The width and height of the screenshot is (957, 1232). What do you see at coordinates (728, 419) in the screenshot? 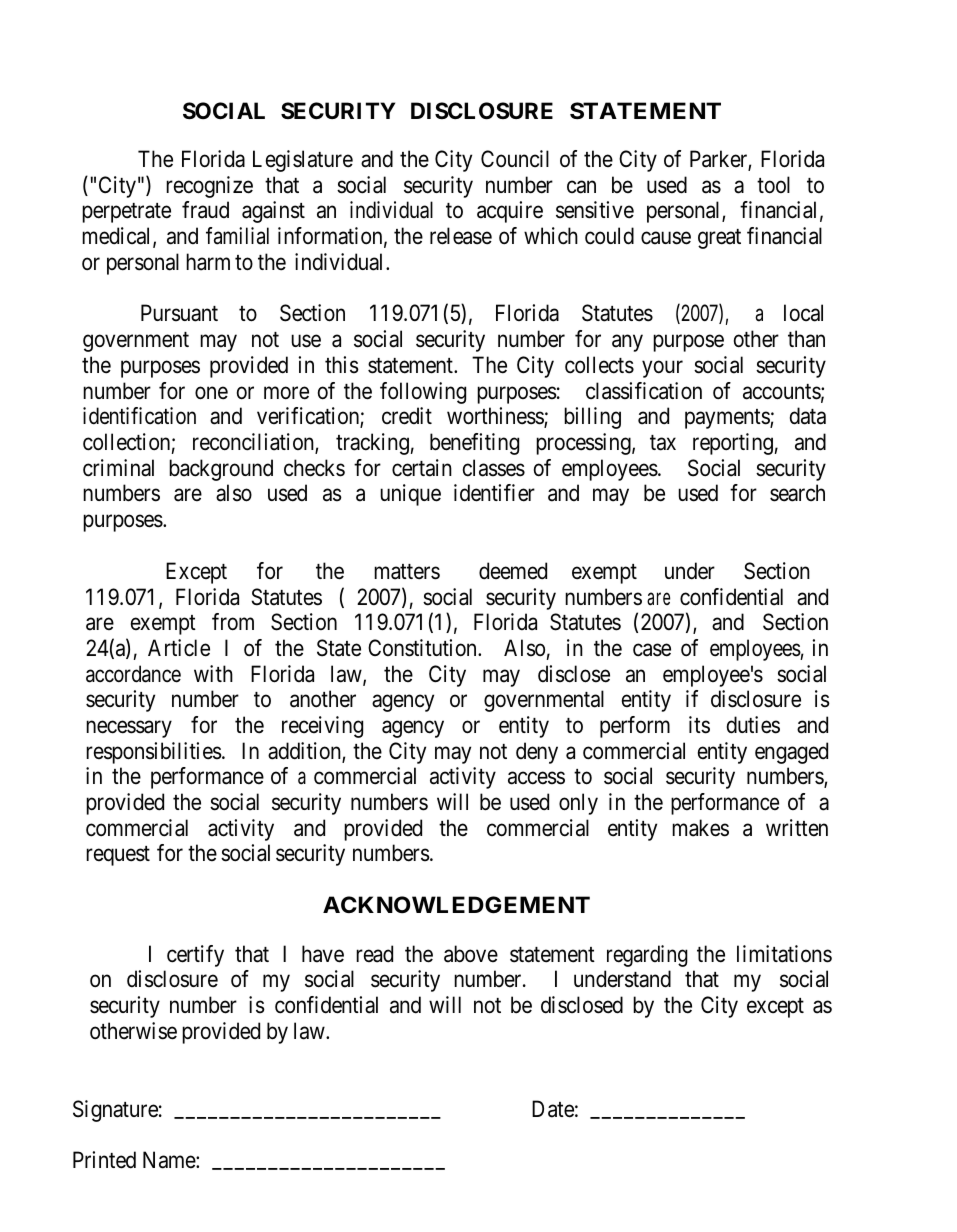
I see `payments` at bounding box center [728, 419].
